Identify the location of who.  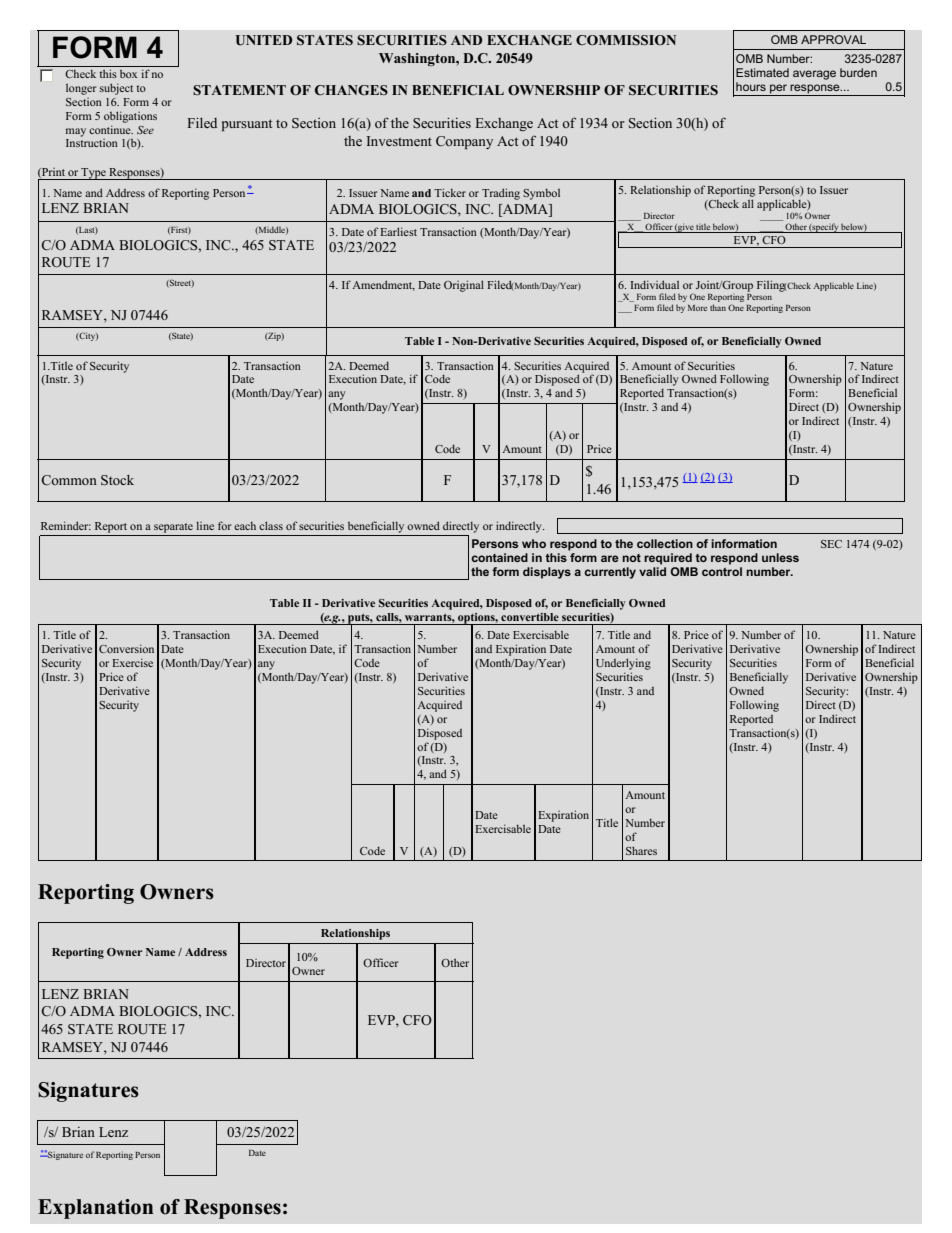
(534, 543).
